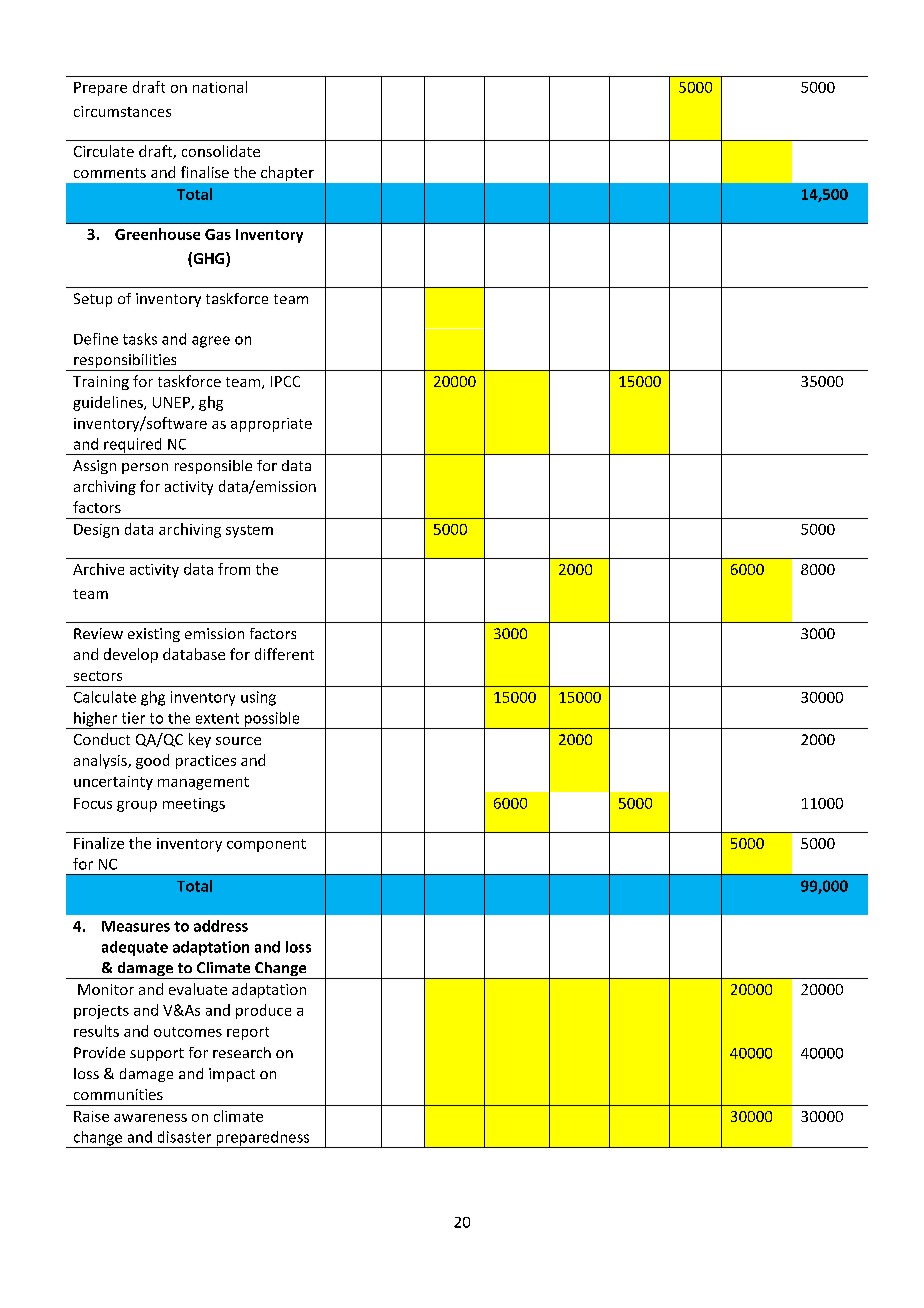  Describe the element at coordinates (113, 783) in the screenshot. I see `uncertainty` at that location.
